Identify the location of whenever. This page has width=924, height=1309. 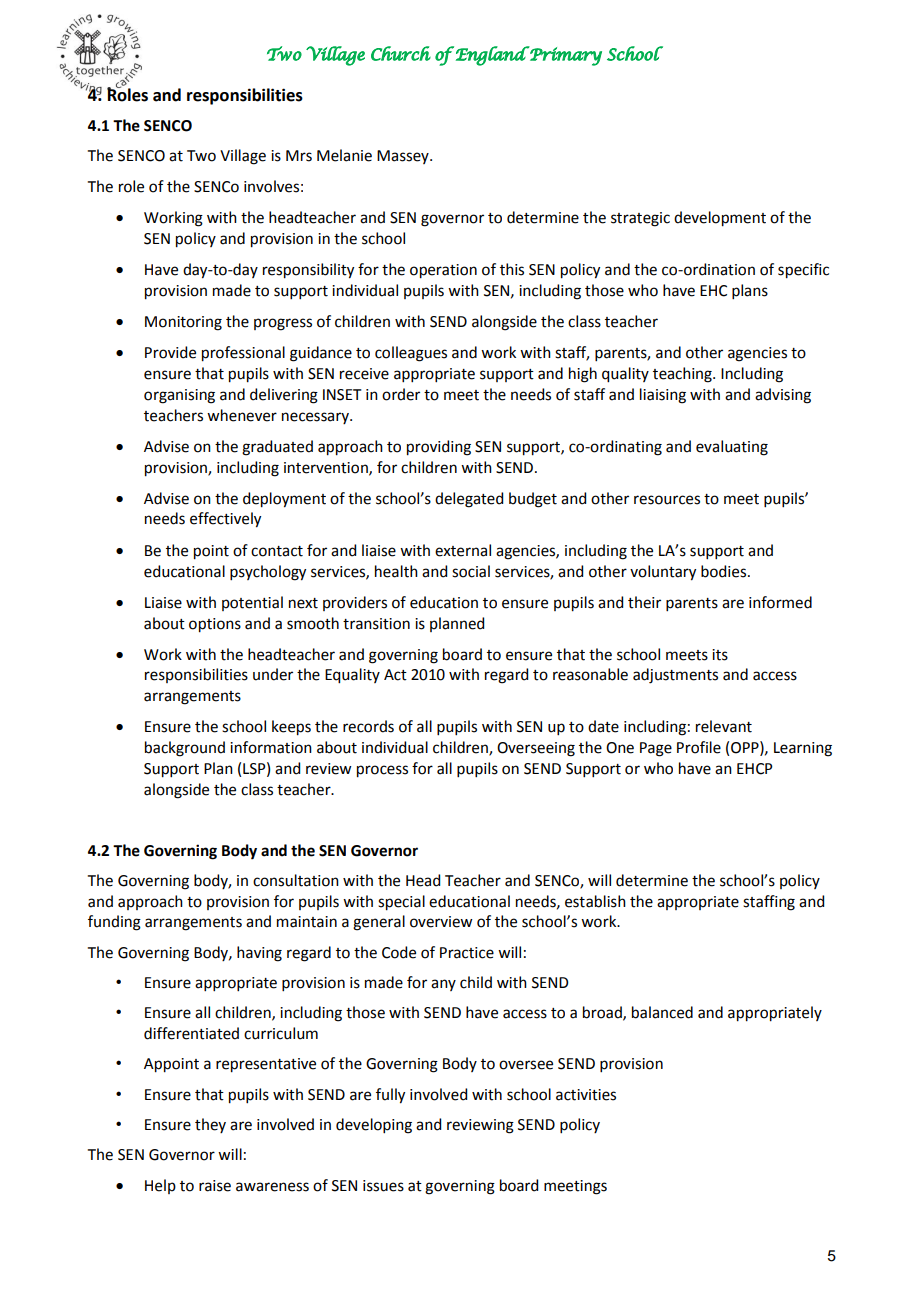
(242, 415).
